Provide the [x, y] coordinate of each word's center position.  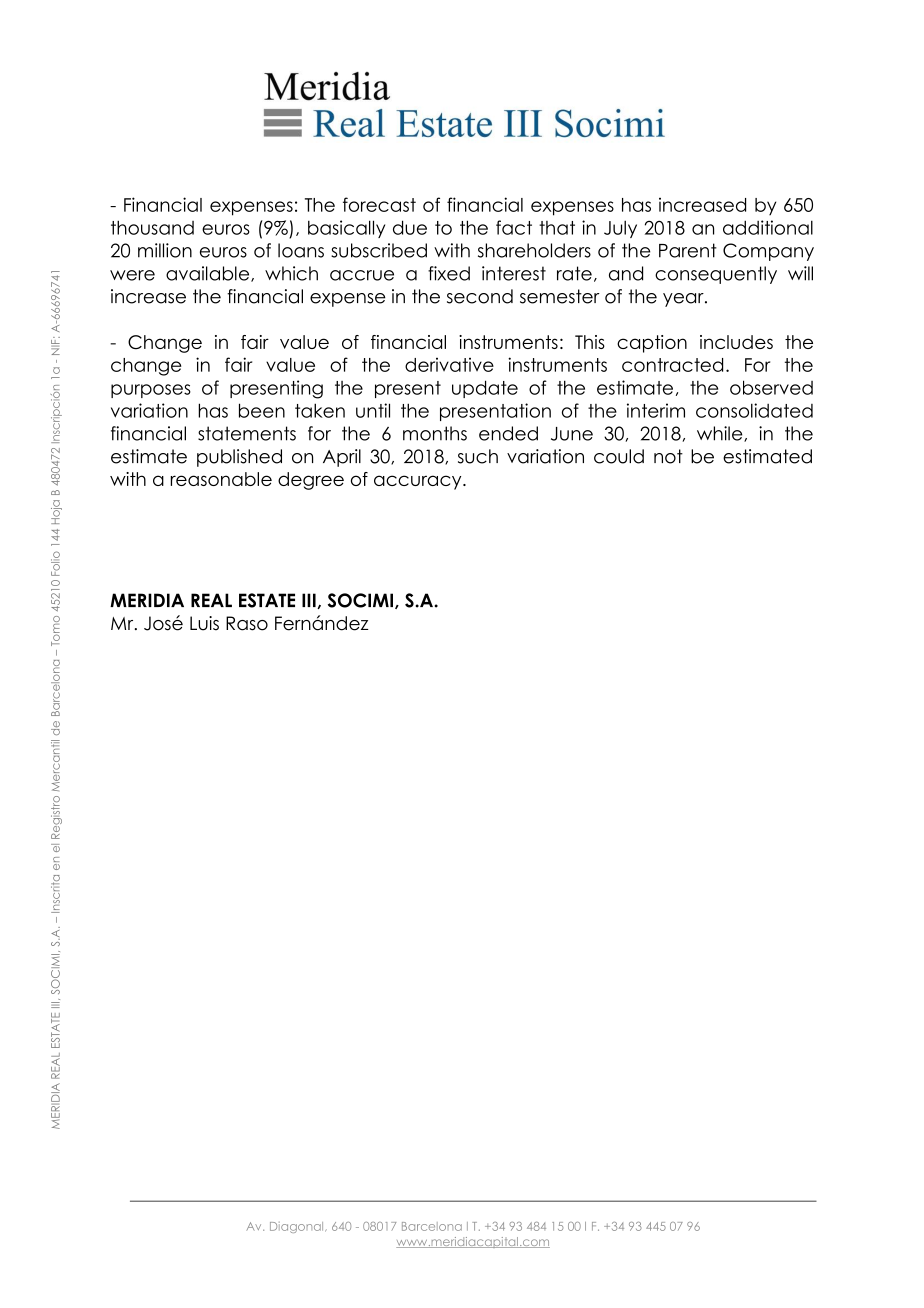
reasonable [221, 479]
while [721, 434]
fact [514, 227]
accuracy [419, 482]
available [209, 274]
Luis [204, 623]
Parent [688, 250]
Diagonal [298, 1227]
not [668, 456]
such [478, 456]
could [619, 456]
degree [311, 481]
